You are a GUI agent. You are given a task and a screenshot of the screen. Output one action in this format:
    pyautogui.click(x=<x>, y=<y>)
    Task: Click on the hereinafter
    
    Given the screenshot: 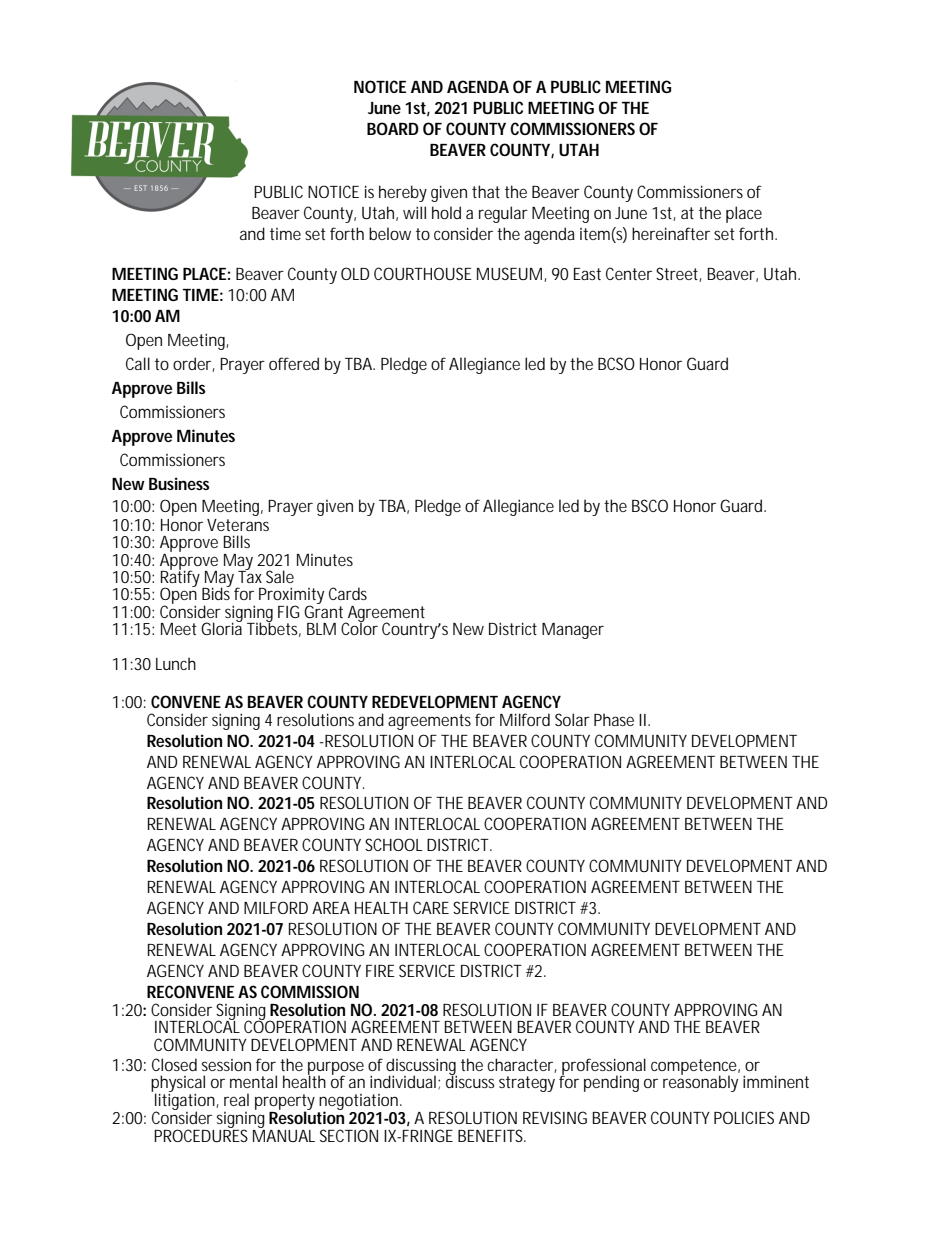 What is the action you would take?
    pyautogui.click(x=671, y=233)
